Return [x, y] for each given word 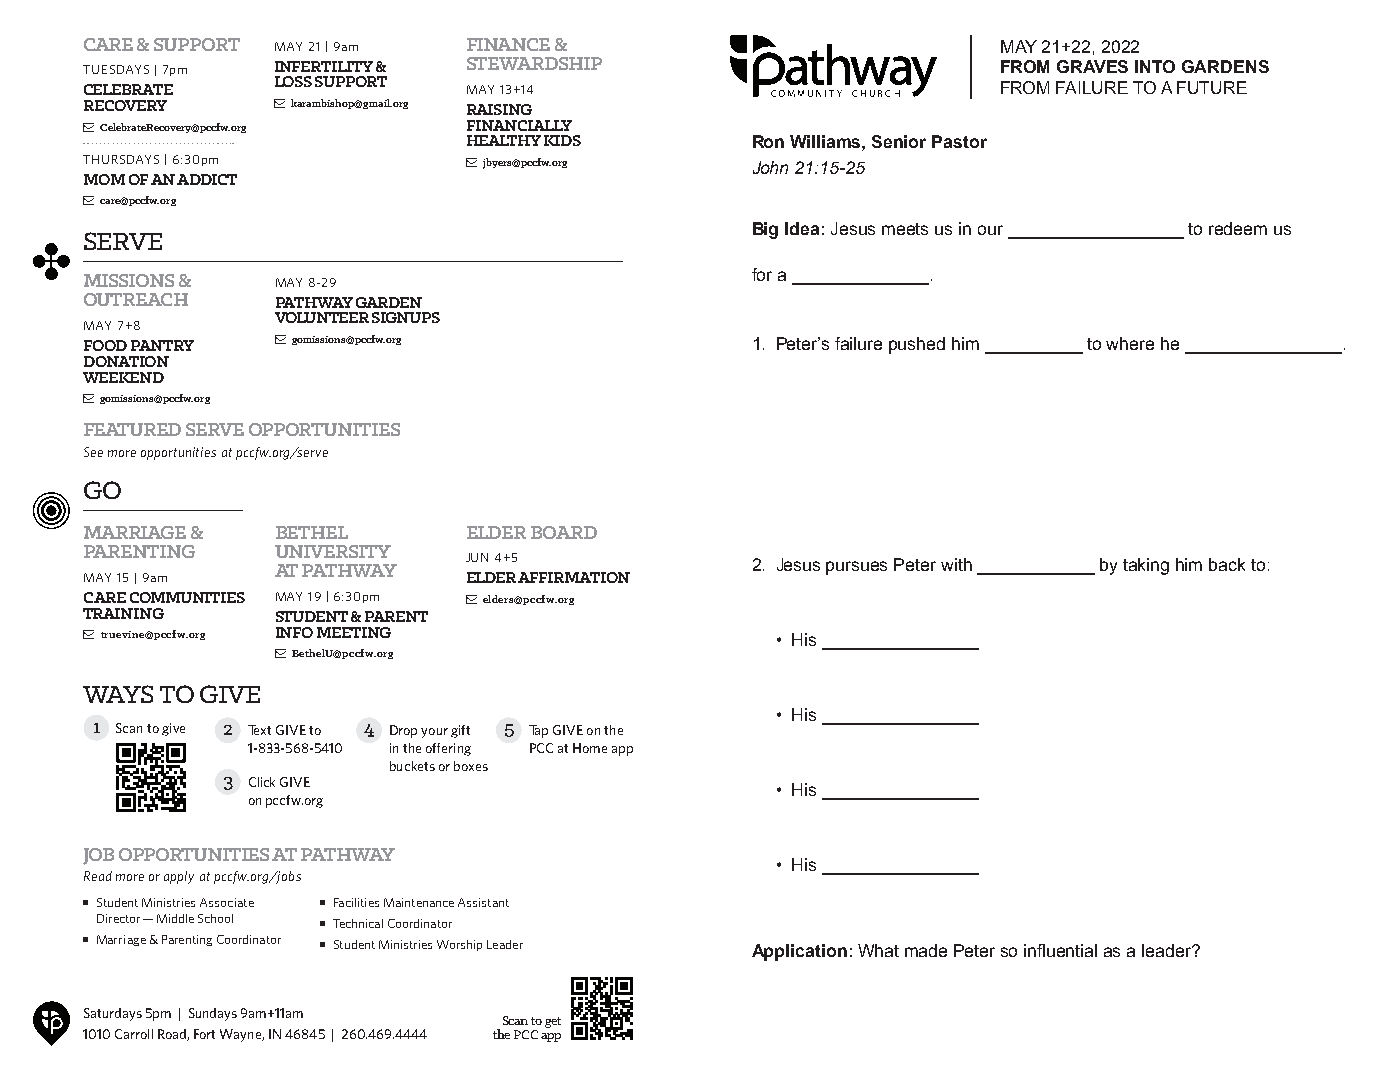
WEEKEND [123, 377]
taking [1146, 566]
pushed [917, 345]
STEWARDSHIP [534, 63]
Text [259, 730]
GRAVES [1092, 66]
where [1130, 343]
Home [590, 748]
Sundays [213, 1014]
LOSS [293, 81]
